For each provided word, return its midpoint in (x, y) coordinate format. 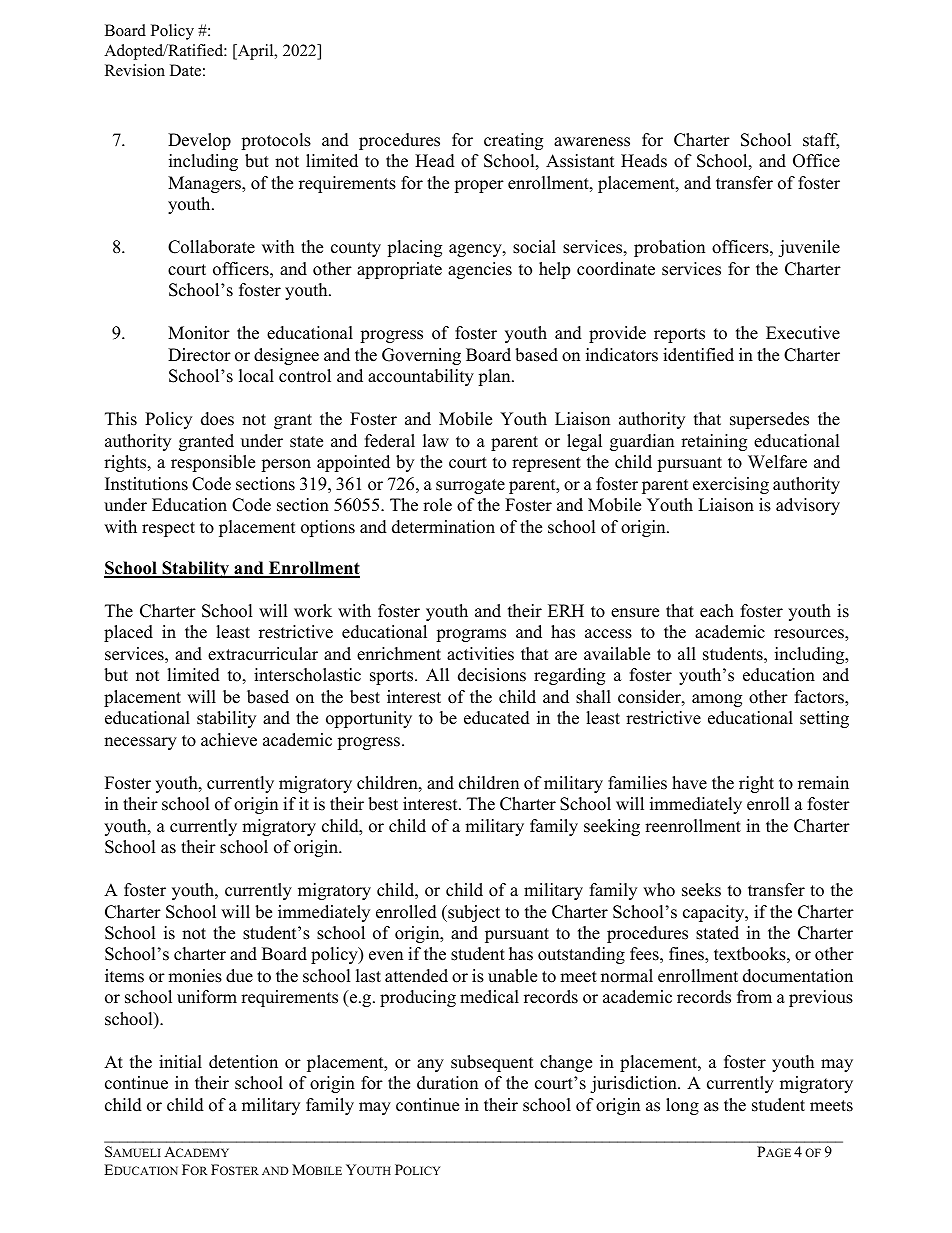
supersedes (769, 420)
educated (497, 718)
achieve (229, 740)
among (717, 700)
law (436, 440)
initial (180, 1061)
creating (513, 141)
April (255, 52)
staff (821, 141)
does (217, 419)
